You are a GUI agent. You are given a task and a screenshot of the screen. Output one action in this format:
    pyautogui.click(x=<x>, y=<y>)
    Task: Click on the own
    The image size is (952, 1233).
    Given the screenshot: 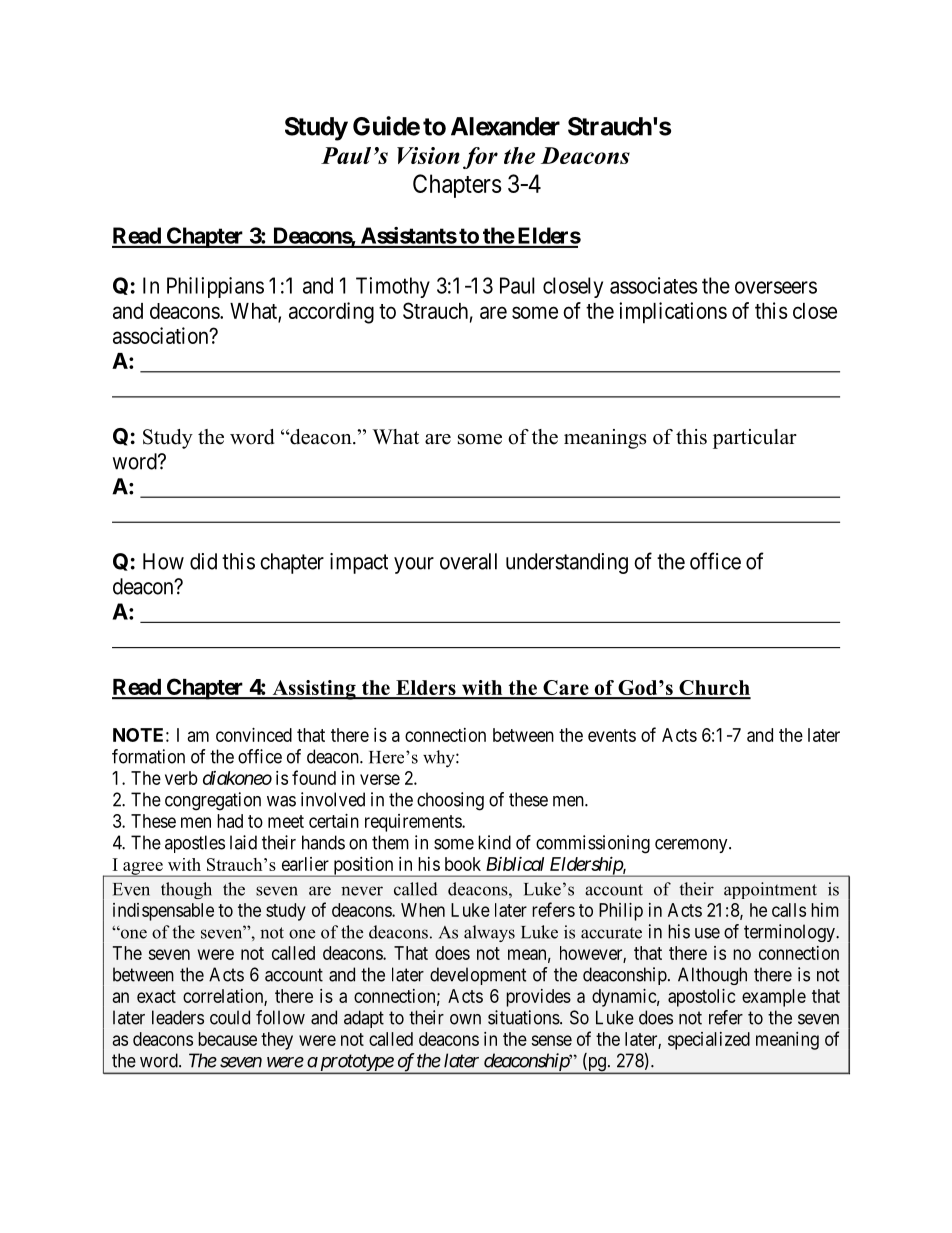 What is the action you would take?
    pyautogui.click(x=465, y=1019)
